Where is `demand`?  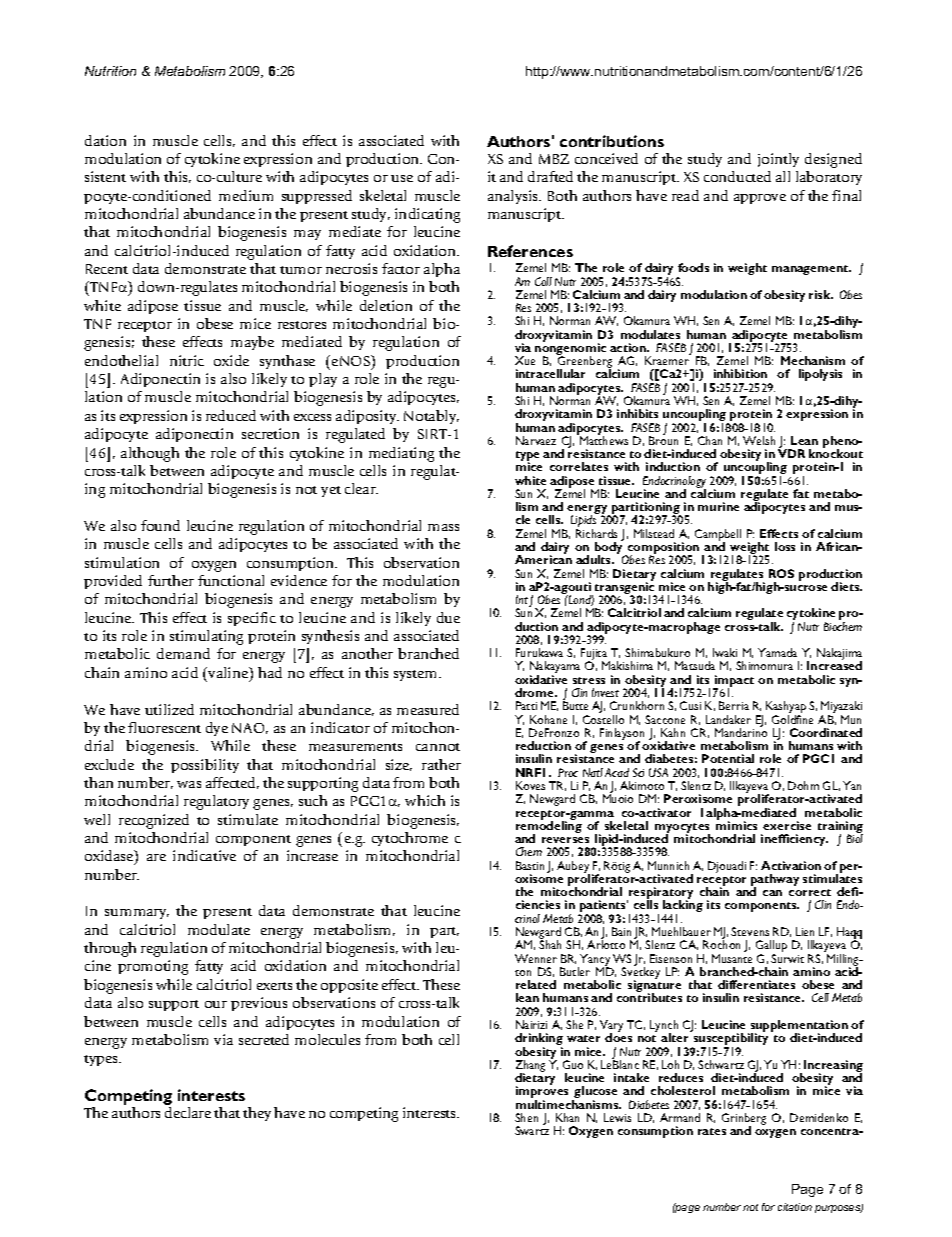 demand is located at coordinates (183, 653).
